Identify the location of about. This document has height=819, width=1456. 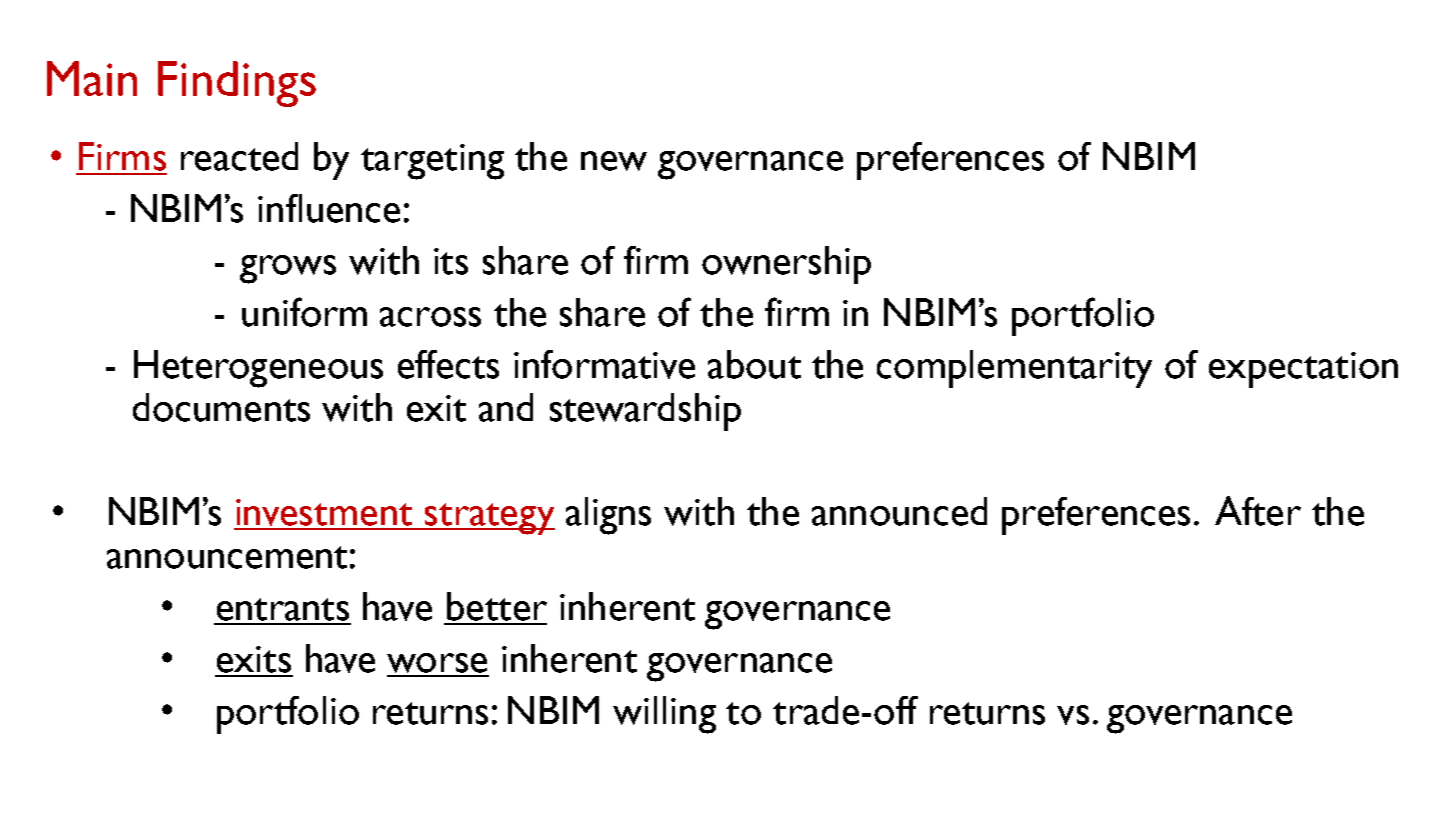
(754, 364).
